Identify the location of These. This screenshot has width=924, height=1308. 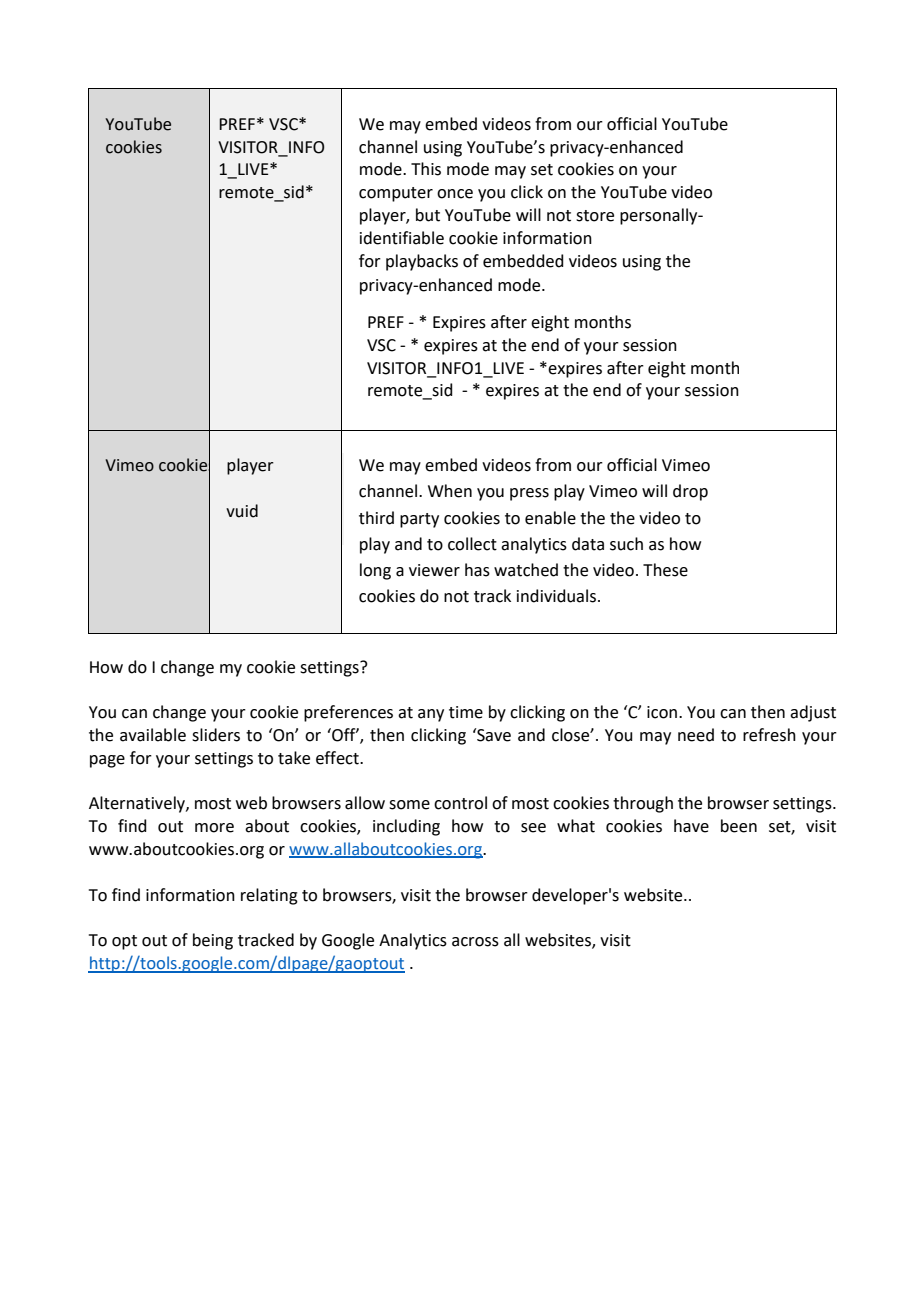
(665, 570).
